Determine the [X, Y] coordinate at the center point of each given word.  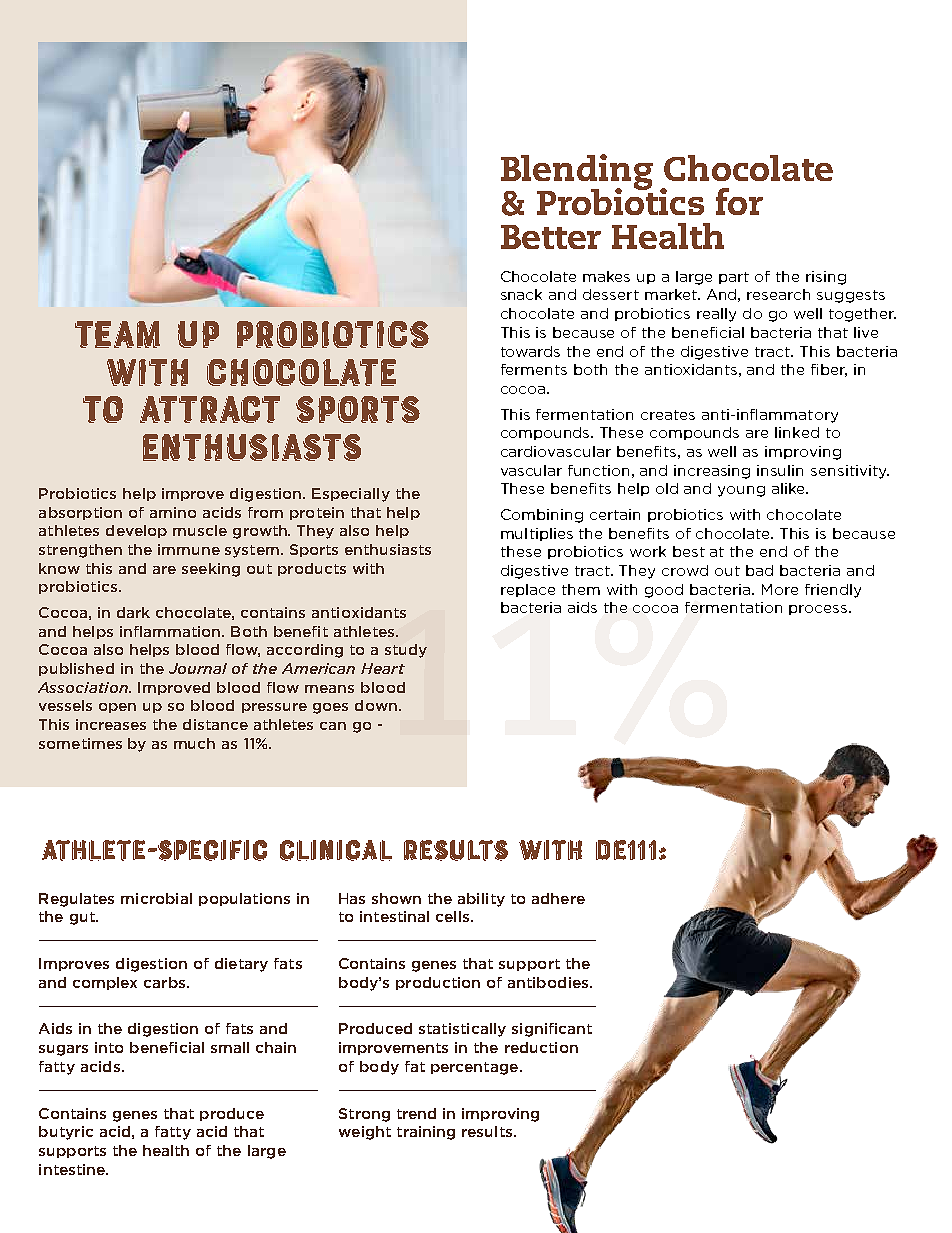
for [739, 201]
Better [551, 237]
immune [189, 549]
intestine [73, 1169]
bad [759, 570]
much [194, 743]
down [376, 705]
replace [528, 590]
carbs [166, 982]
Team [117, 334]
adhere [558, 898]
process [819, 610]
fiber [829, 370]
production [438, 983]
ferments [534, 369]
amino [173, 512]
